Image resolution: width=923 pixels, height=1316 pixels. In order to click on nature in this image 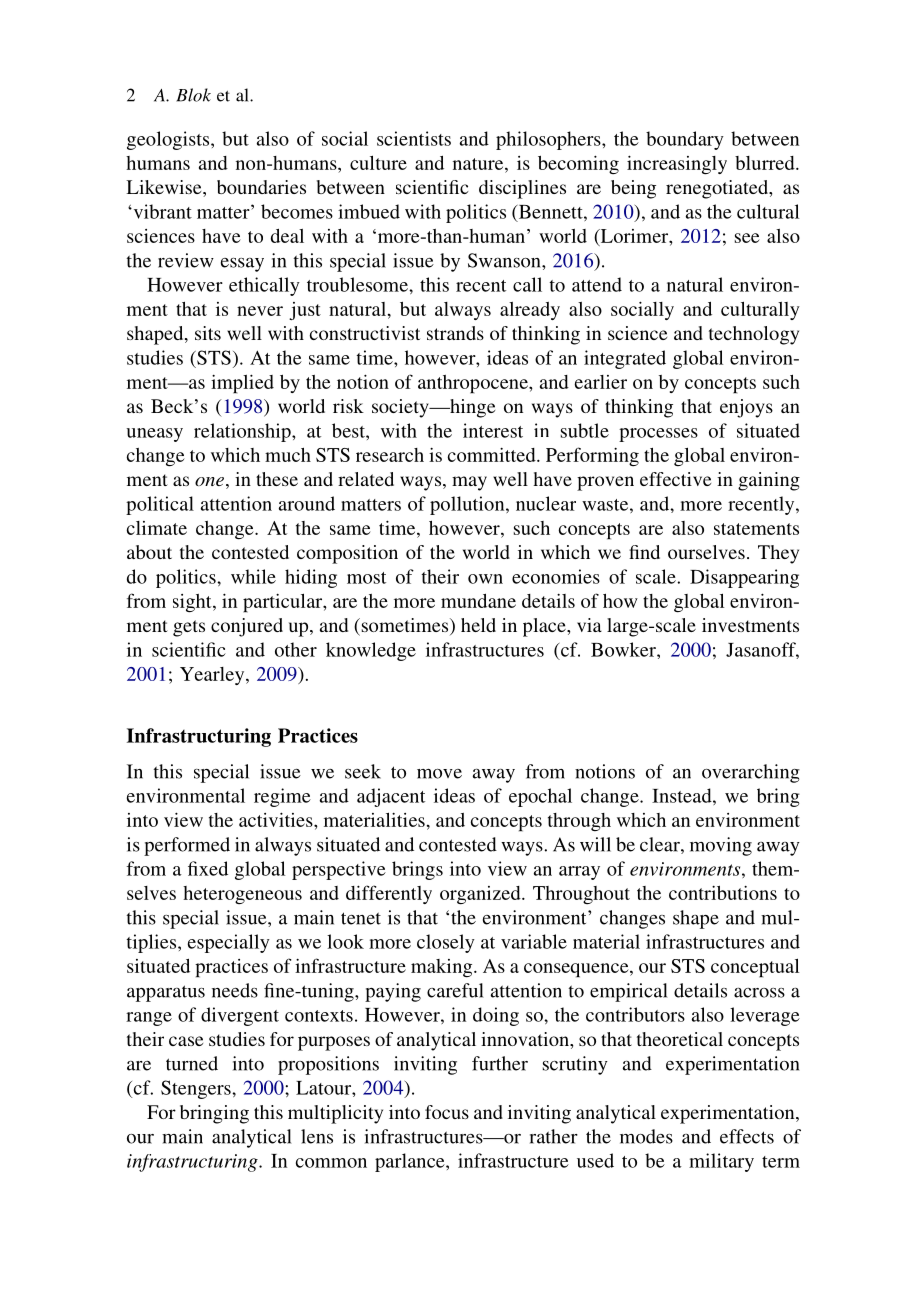, I will do `click(479, 164)`.
